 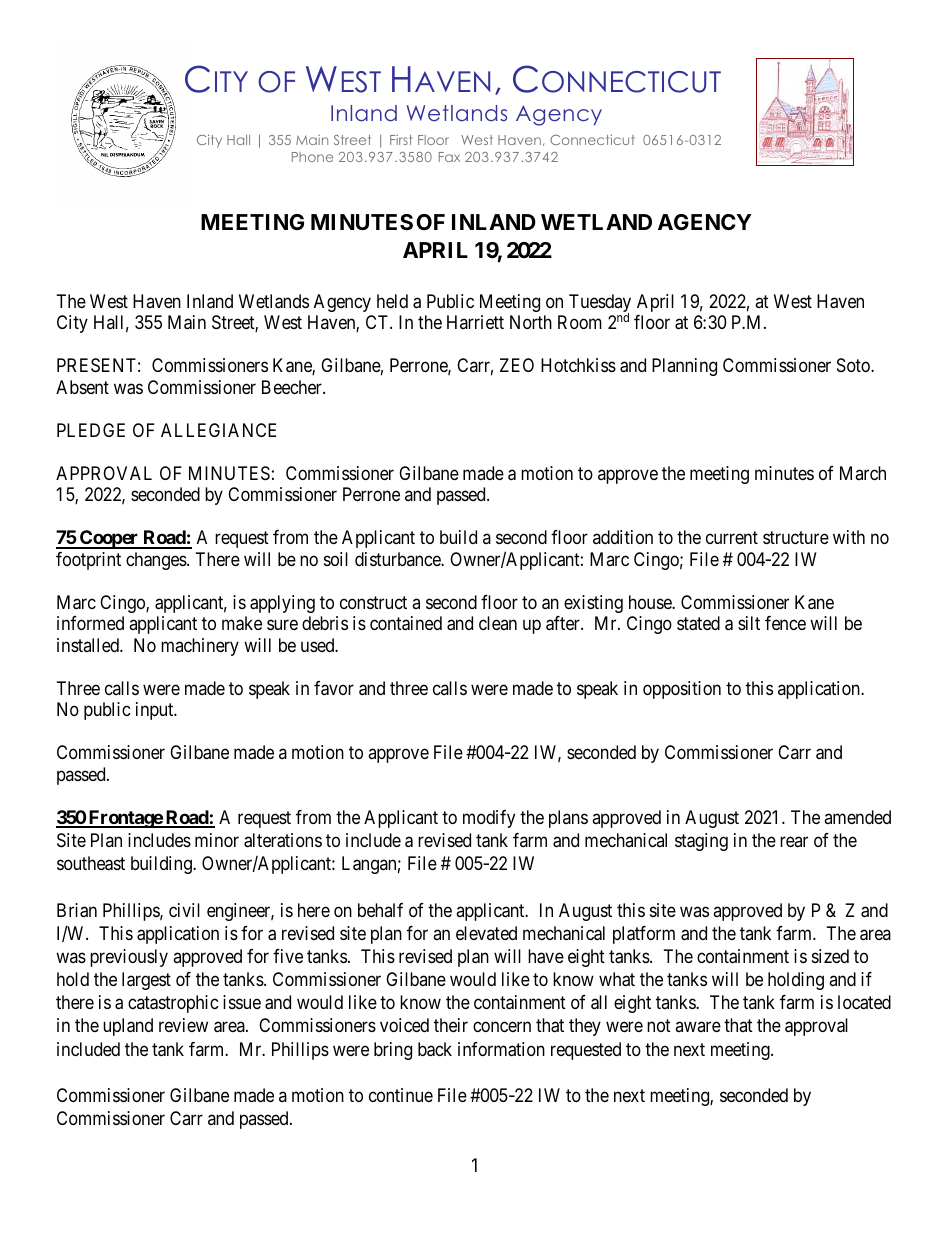 What do you see at coordinates (785, 623) in the image?
I see `fence` at bounding box center [785, 623].
